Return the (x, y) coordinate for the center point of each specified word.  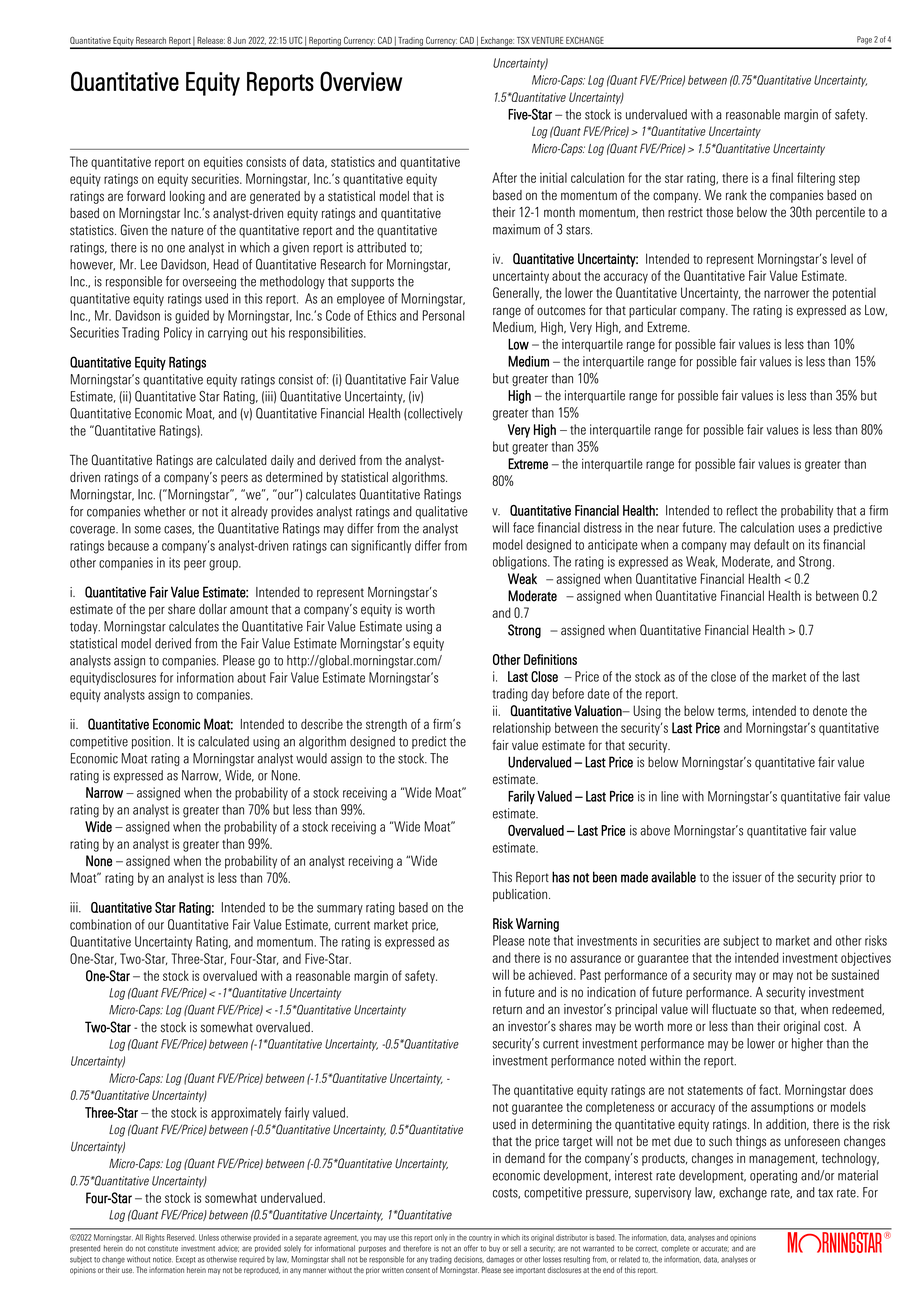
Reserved (181, 1237)
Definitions (550, 659)
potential (854, 294)
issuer (747, 877)
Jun (239, 40)
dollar (213, 609)
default (771, 544)
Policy (178, 333)
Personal (443, 315)
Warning (537, 925)
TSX (523, 40)
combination (100, 924)
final (782, 177)
